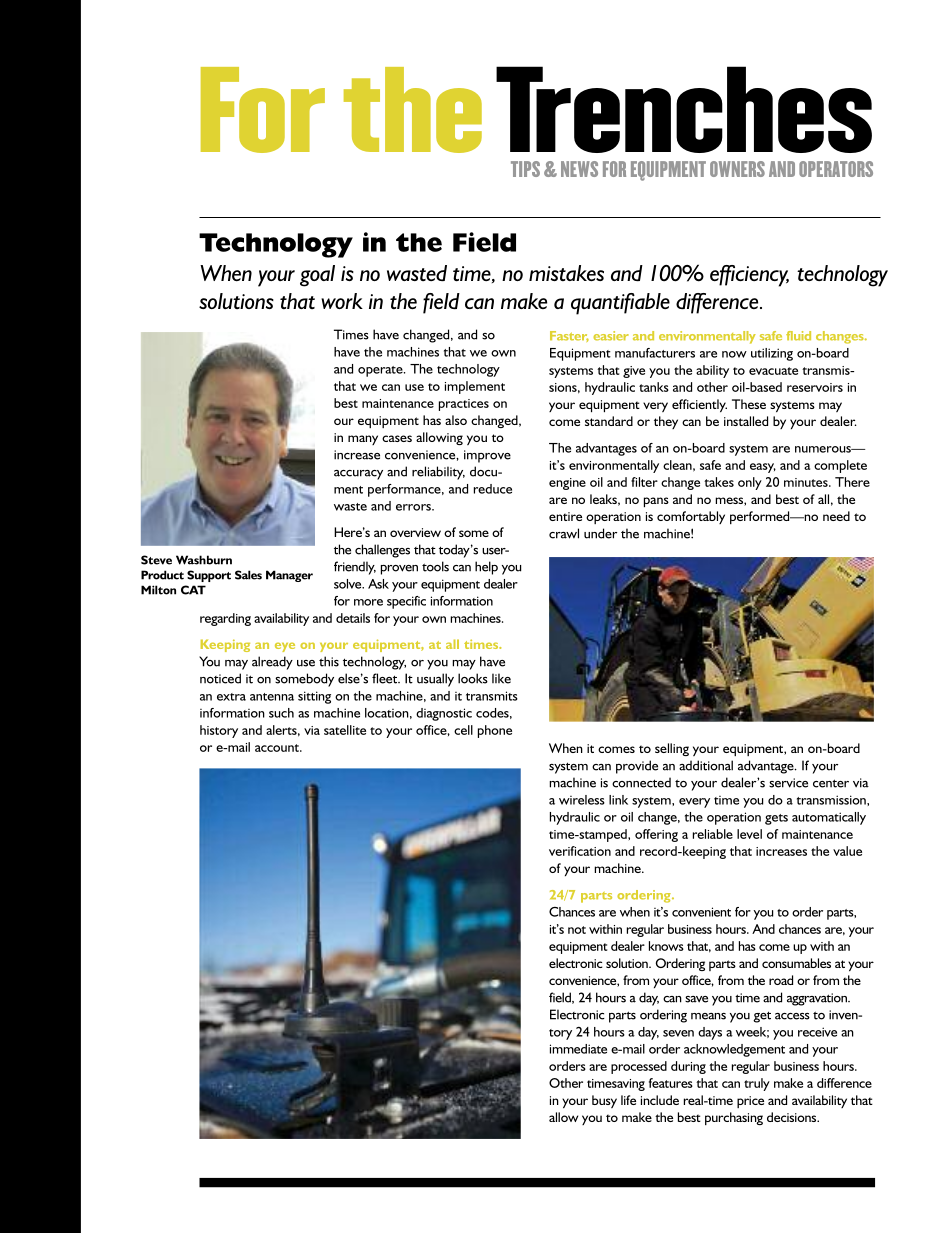  What do you see at coordinates (737, 169) in the page?
I see `OWNERS` at bounding box center [737, 169].
